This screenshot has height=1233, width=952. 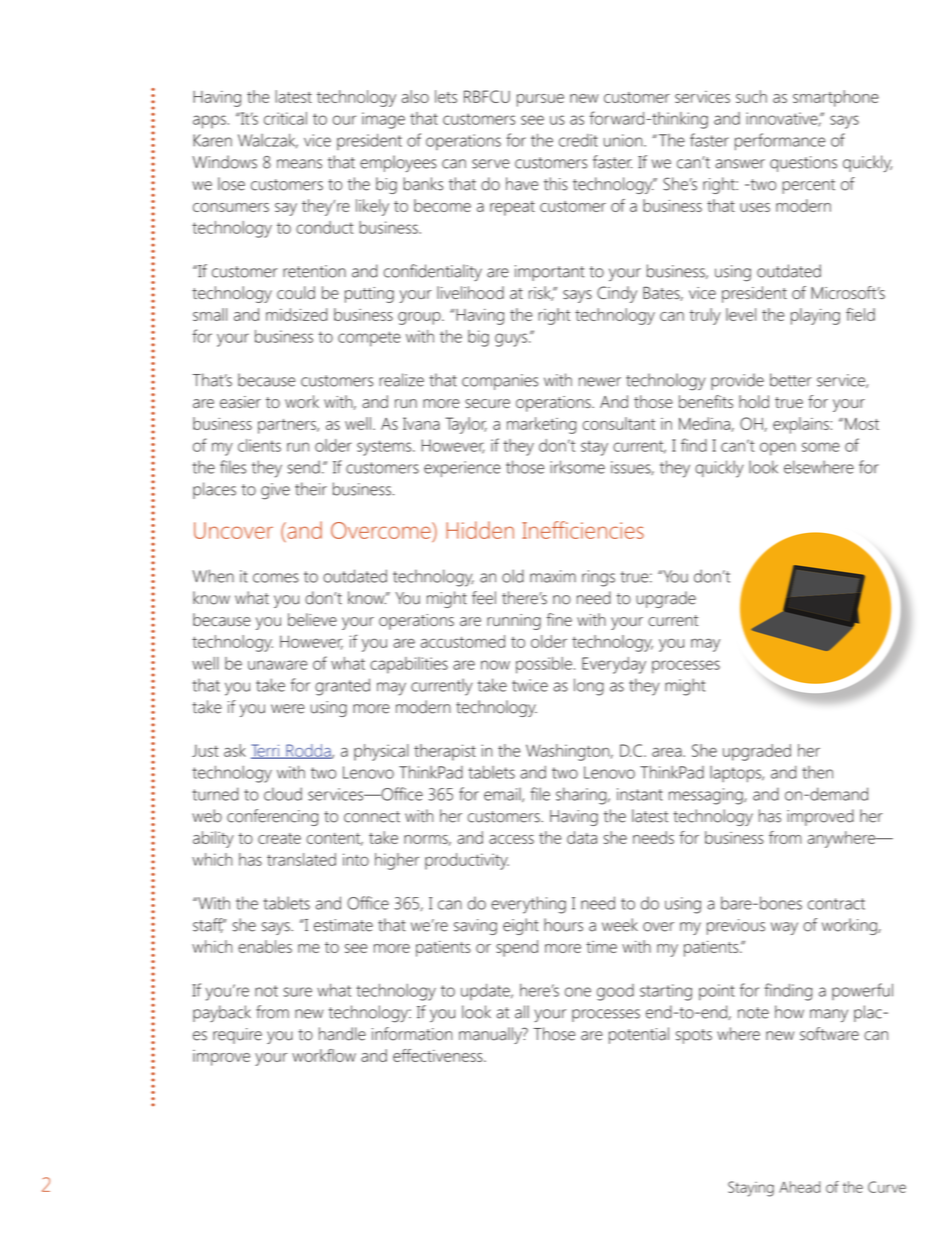 What do you see at coordinates (578, 140) in the screenshot?
I see `credit` at bounding box center [578, 140].
